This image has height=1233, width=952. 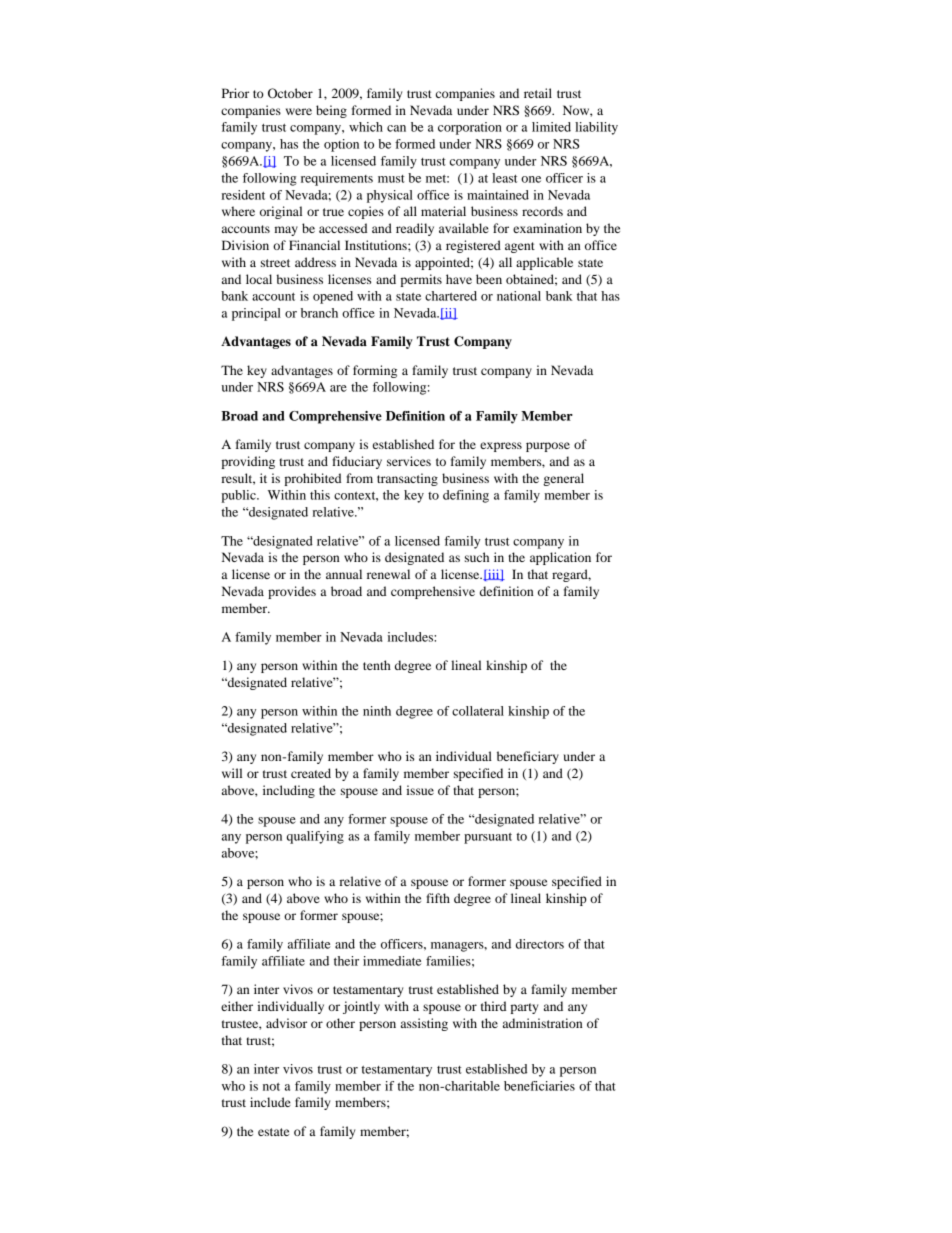 I want to click on not, so click(x=271, y=1087).
